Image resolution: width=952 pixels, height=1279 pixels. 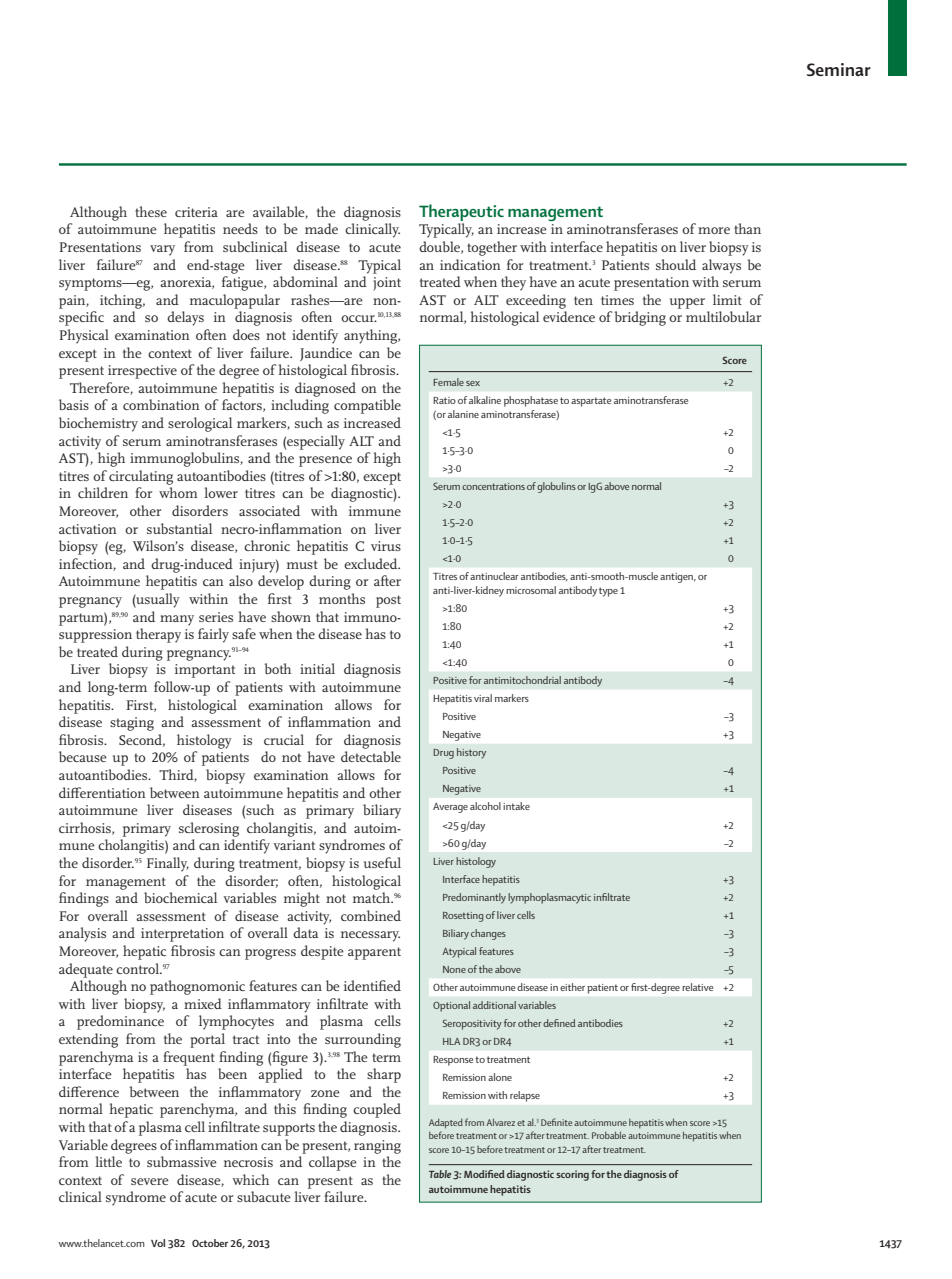 I want to click on these, so click(x=151, y=211).
